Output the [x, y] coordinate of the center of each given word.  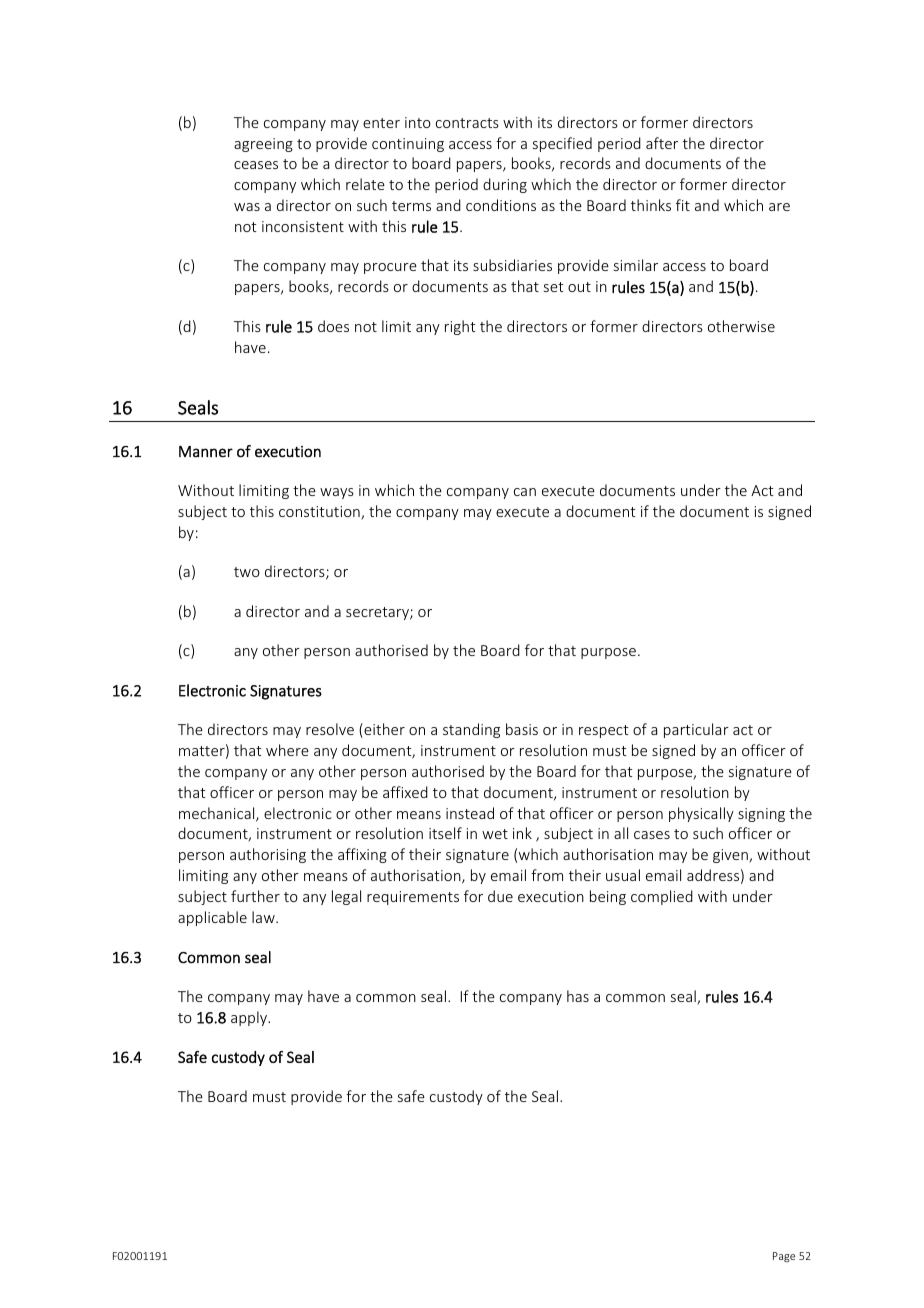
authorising [268, 855]
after [662, 143]
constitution [320, 513]
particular [696, 730]
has [578, 996]
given [731, 856]
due [500, 896]
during [505, 185]
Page [784, 1257]
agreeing [263, 145]
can [525, 492]
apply [250, 1018]
